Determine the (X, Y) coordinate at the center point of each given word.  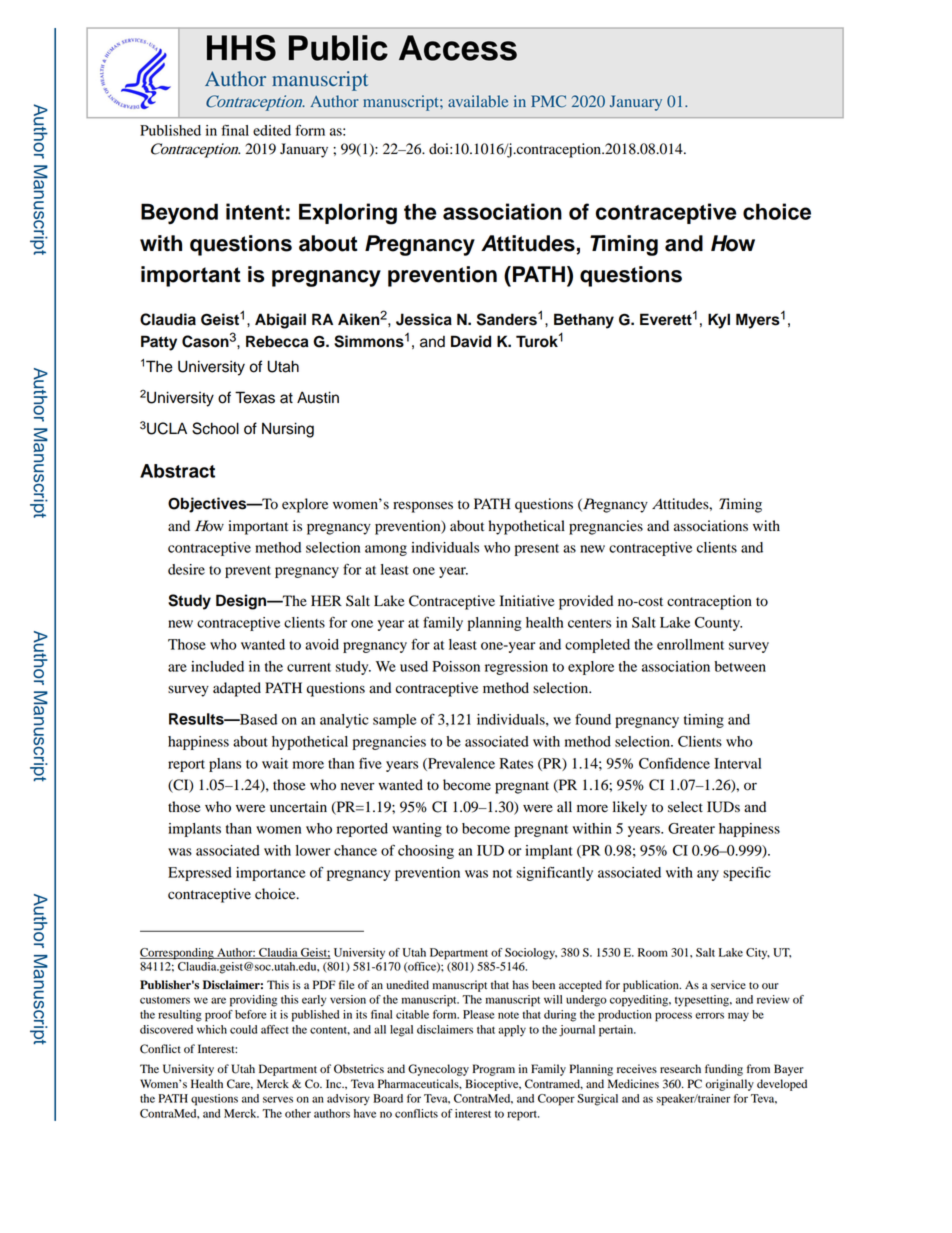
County (718, 624)
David (471, 341)
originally (729, 1085)
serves (278, 1099)
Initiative (527, 600)
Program (494, 1070)
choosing (426, 852)
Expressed (200, 874)
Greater (691, 828)
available (478, 101)
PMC (548, 101)
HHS (241, 47)
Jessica (424, 319)
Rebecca (277, 341)
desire (186, 569)
